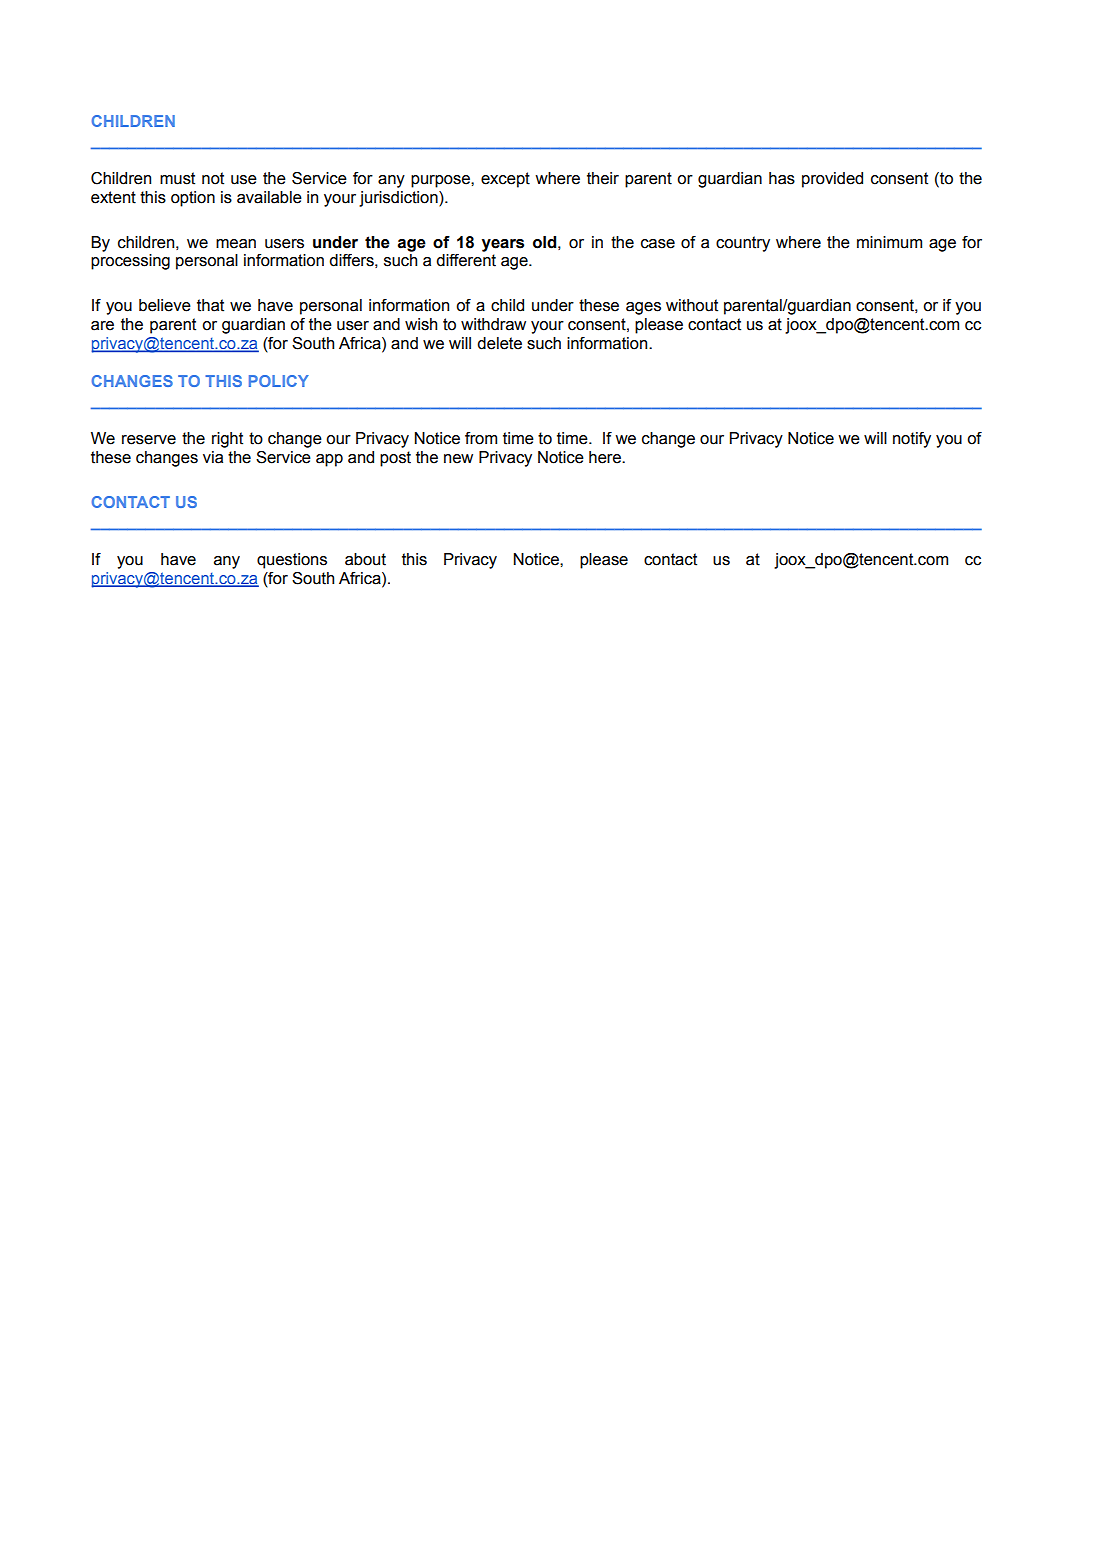 This page has height=1545, width=1094. I want to click on provided, so click(832, 180).
